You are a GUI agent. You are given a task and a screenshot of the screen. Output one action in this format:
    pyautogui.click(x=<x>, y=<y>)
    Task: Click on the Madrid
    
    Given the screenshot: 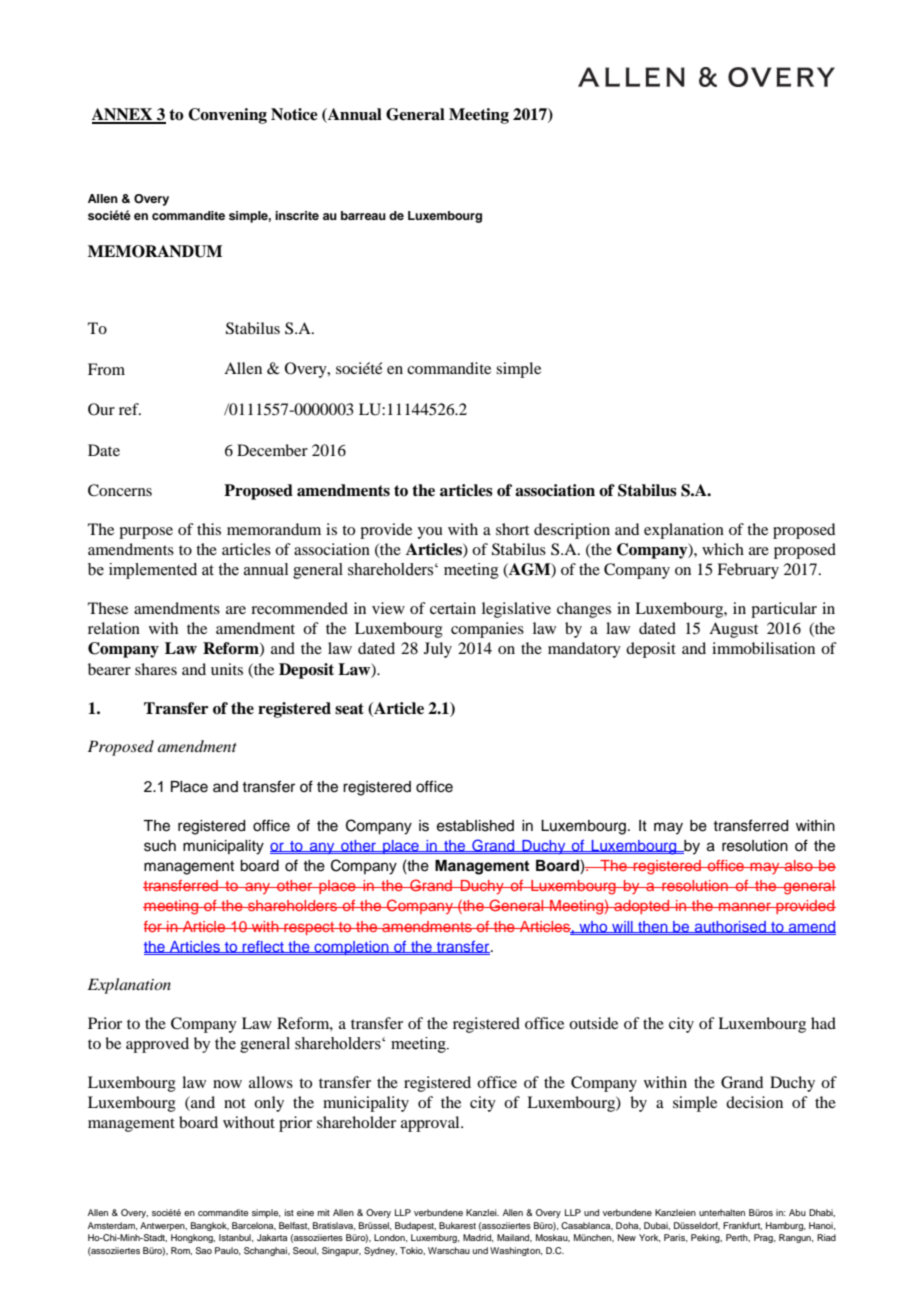 What is the action you would take?
    pyautogui.click(x=478, y=1238)
